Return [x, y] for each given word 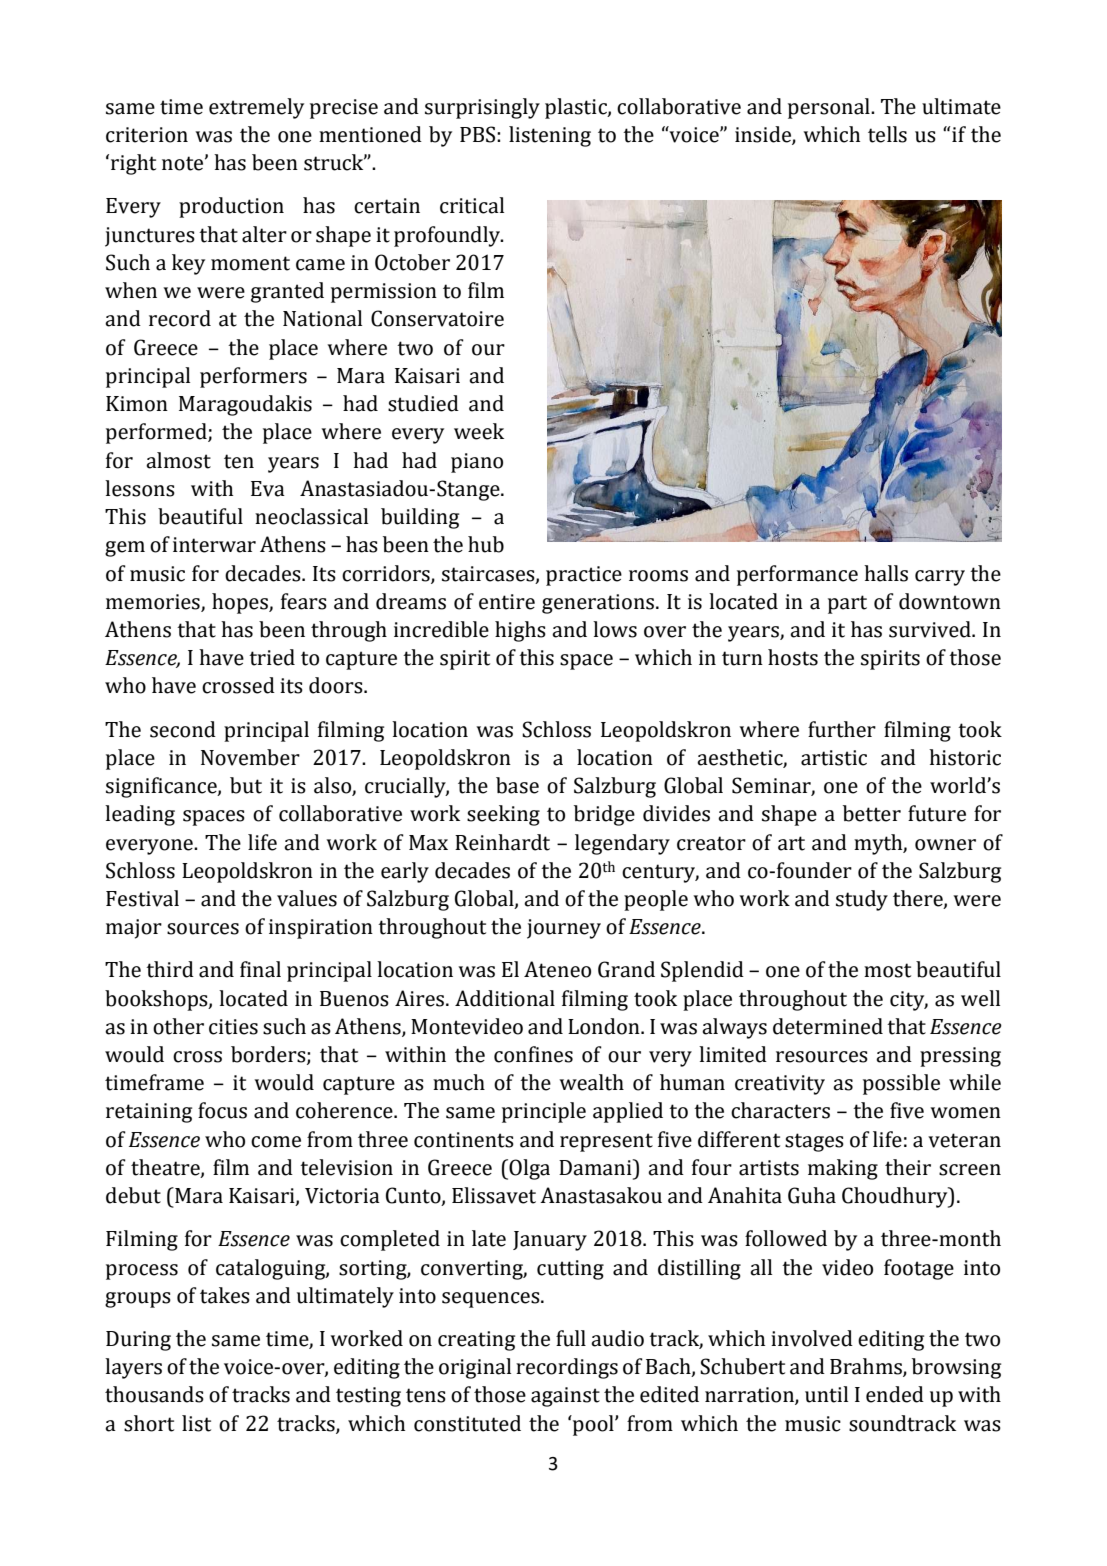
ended [895, 1394]
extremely [256, 108]
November [250, 757]
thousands [154, 1394]
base [517, 785]
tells [887, 134]
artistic [834, 758]
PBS [479, 134]
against [565, 1397]
